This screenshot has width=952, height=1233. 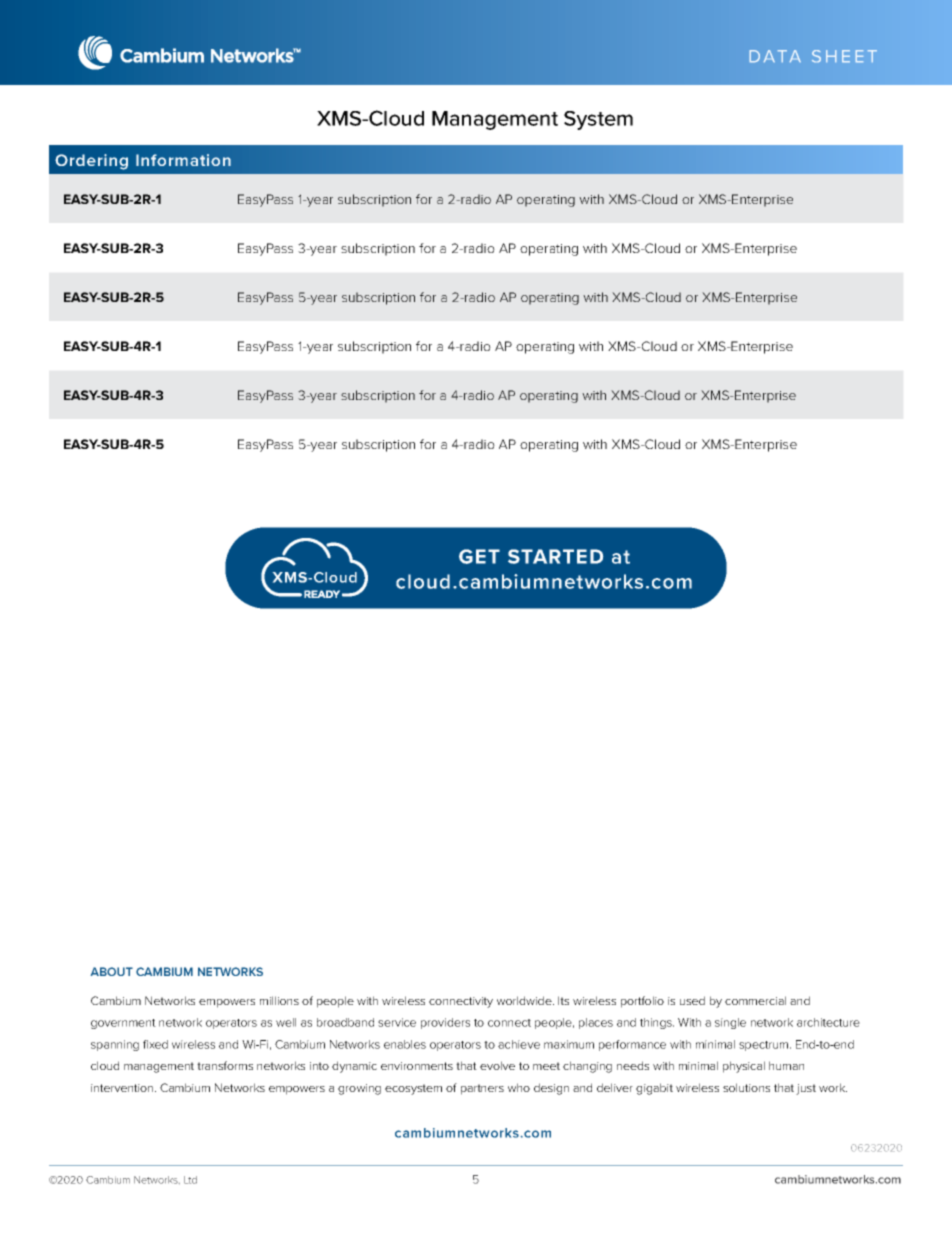 What do you see at coordinates (755, 1000) in the screenshot?
I see `commercial` at bounding box center [755, 1000].
